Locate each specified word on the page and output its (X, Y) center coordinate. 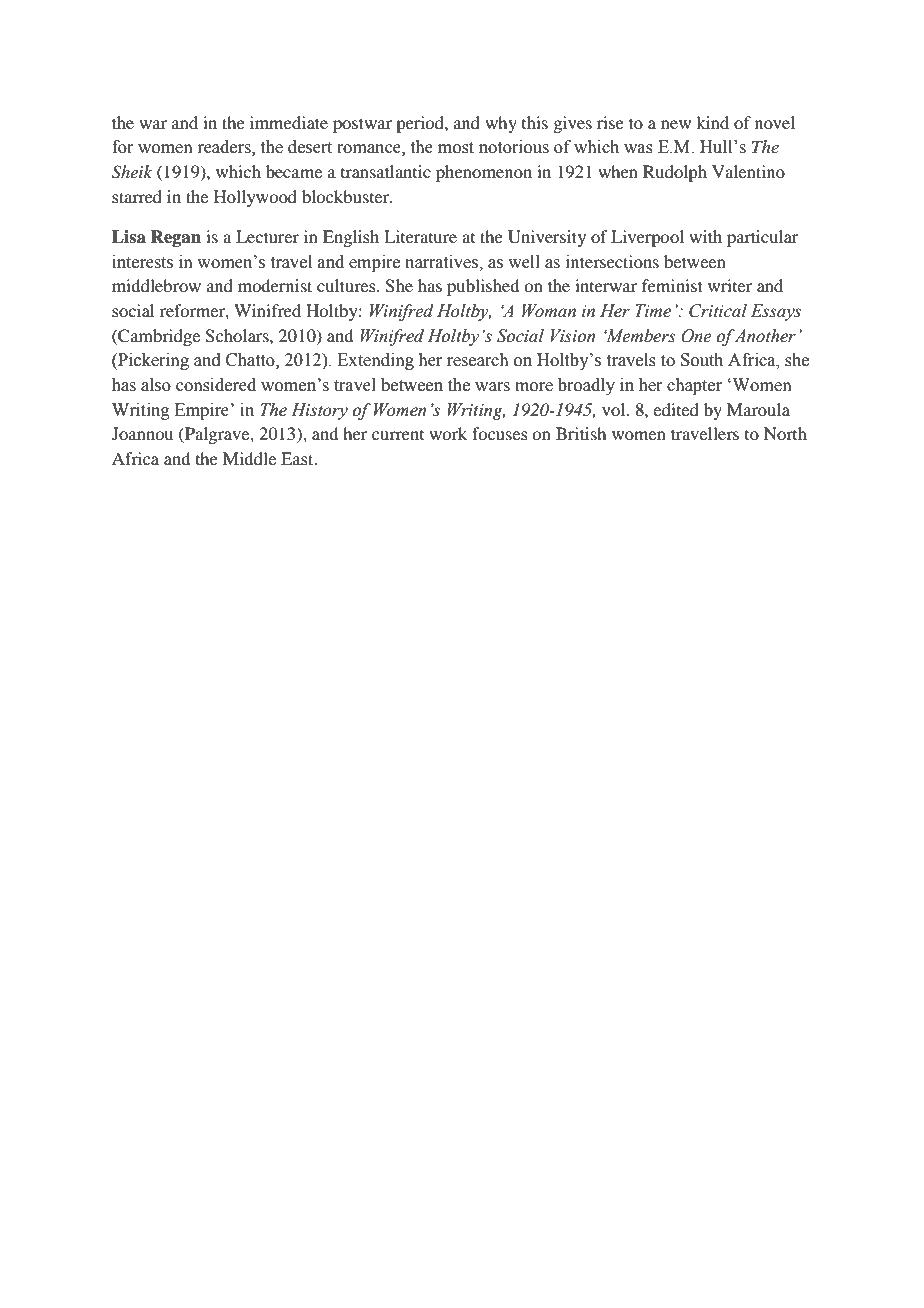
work (448, 433)
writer (730, 285)
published (483, 287)
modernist (275, 285)
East (298, 458)
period (421, 124)
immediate (289, 122)
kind (712, 122)
